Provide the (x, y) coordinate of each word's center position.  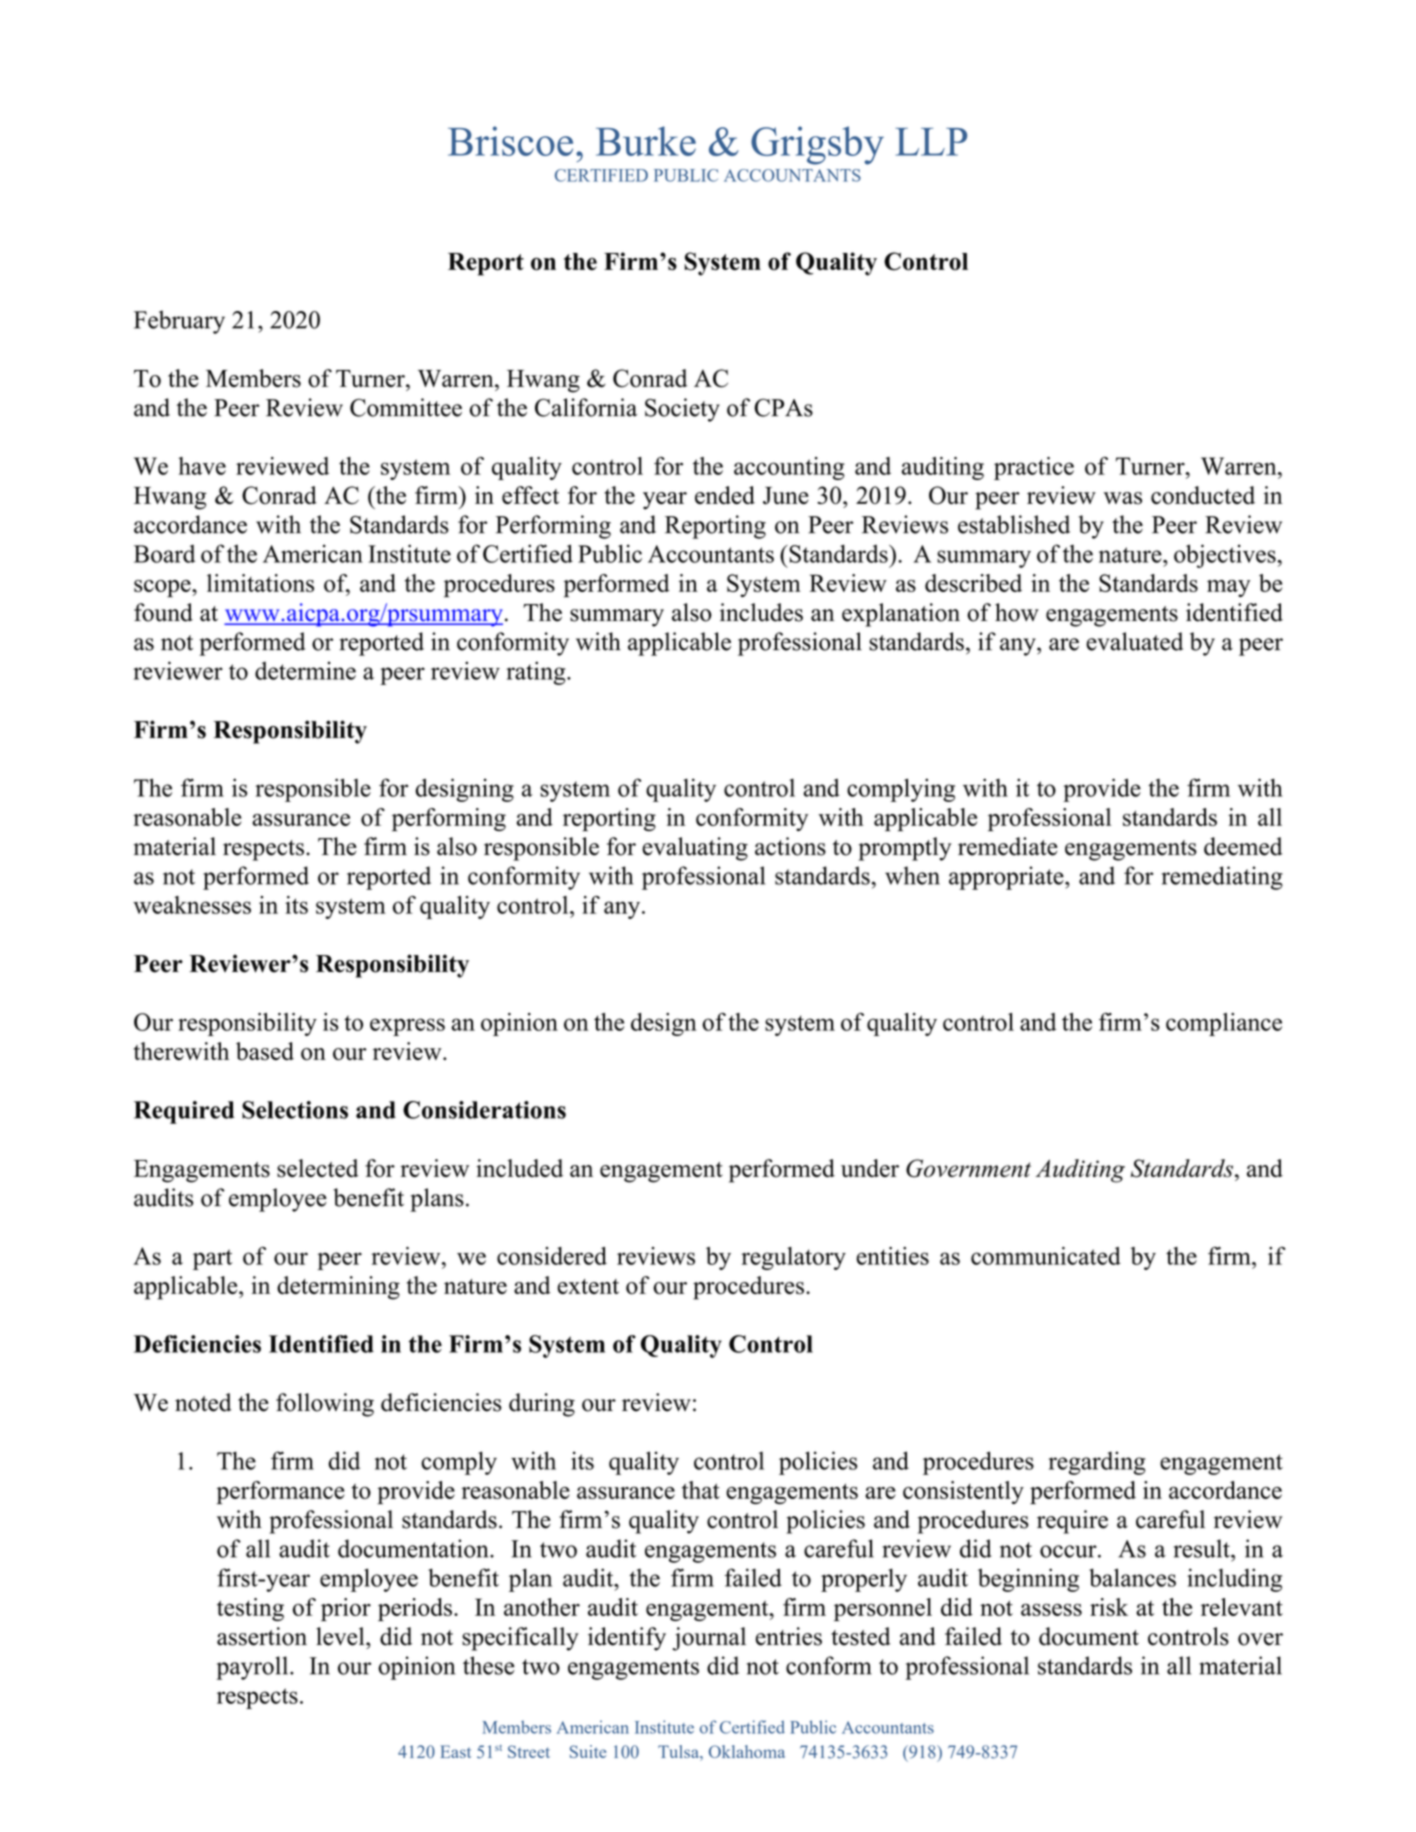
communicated (1046, 1256)
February (179, 322)
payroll (253, 1668)
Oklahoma (747, 1751)
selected (317, 1168)
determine (305, 671)
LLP (931, 142)
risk (1109, 1607)
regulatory (793, 1258)
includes (761, 612)
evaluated (1134, 641)
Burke (646, 141)
